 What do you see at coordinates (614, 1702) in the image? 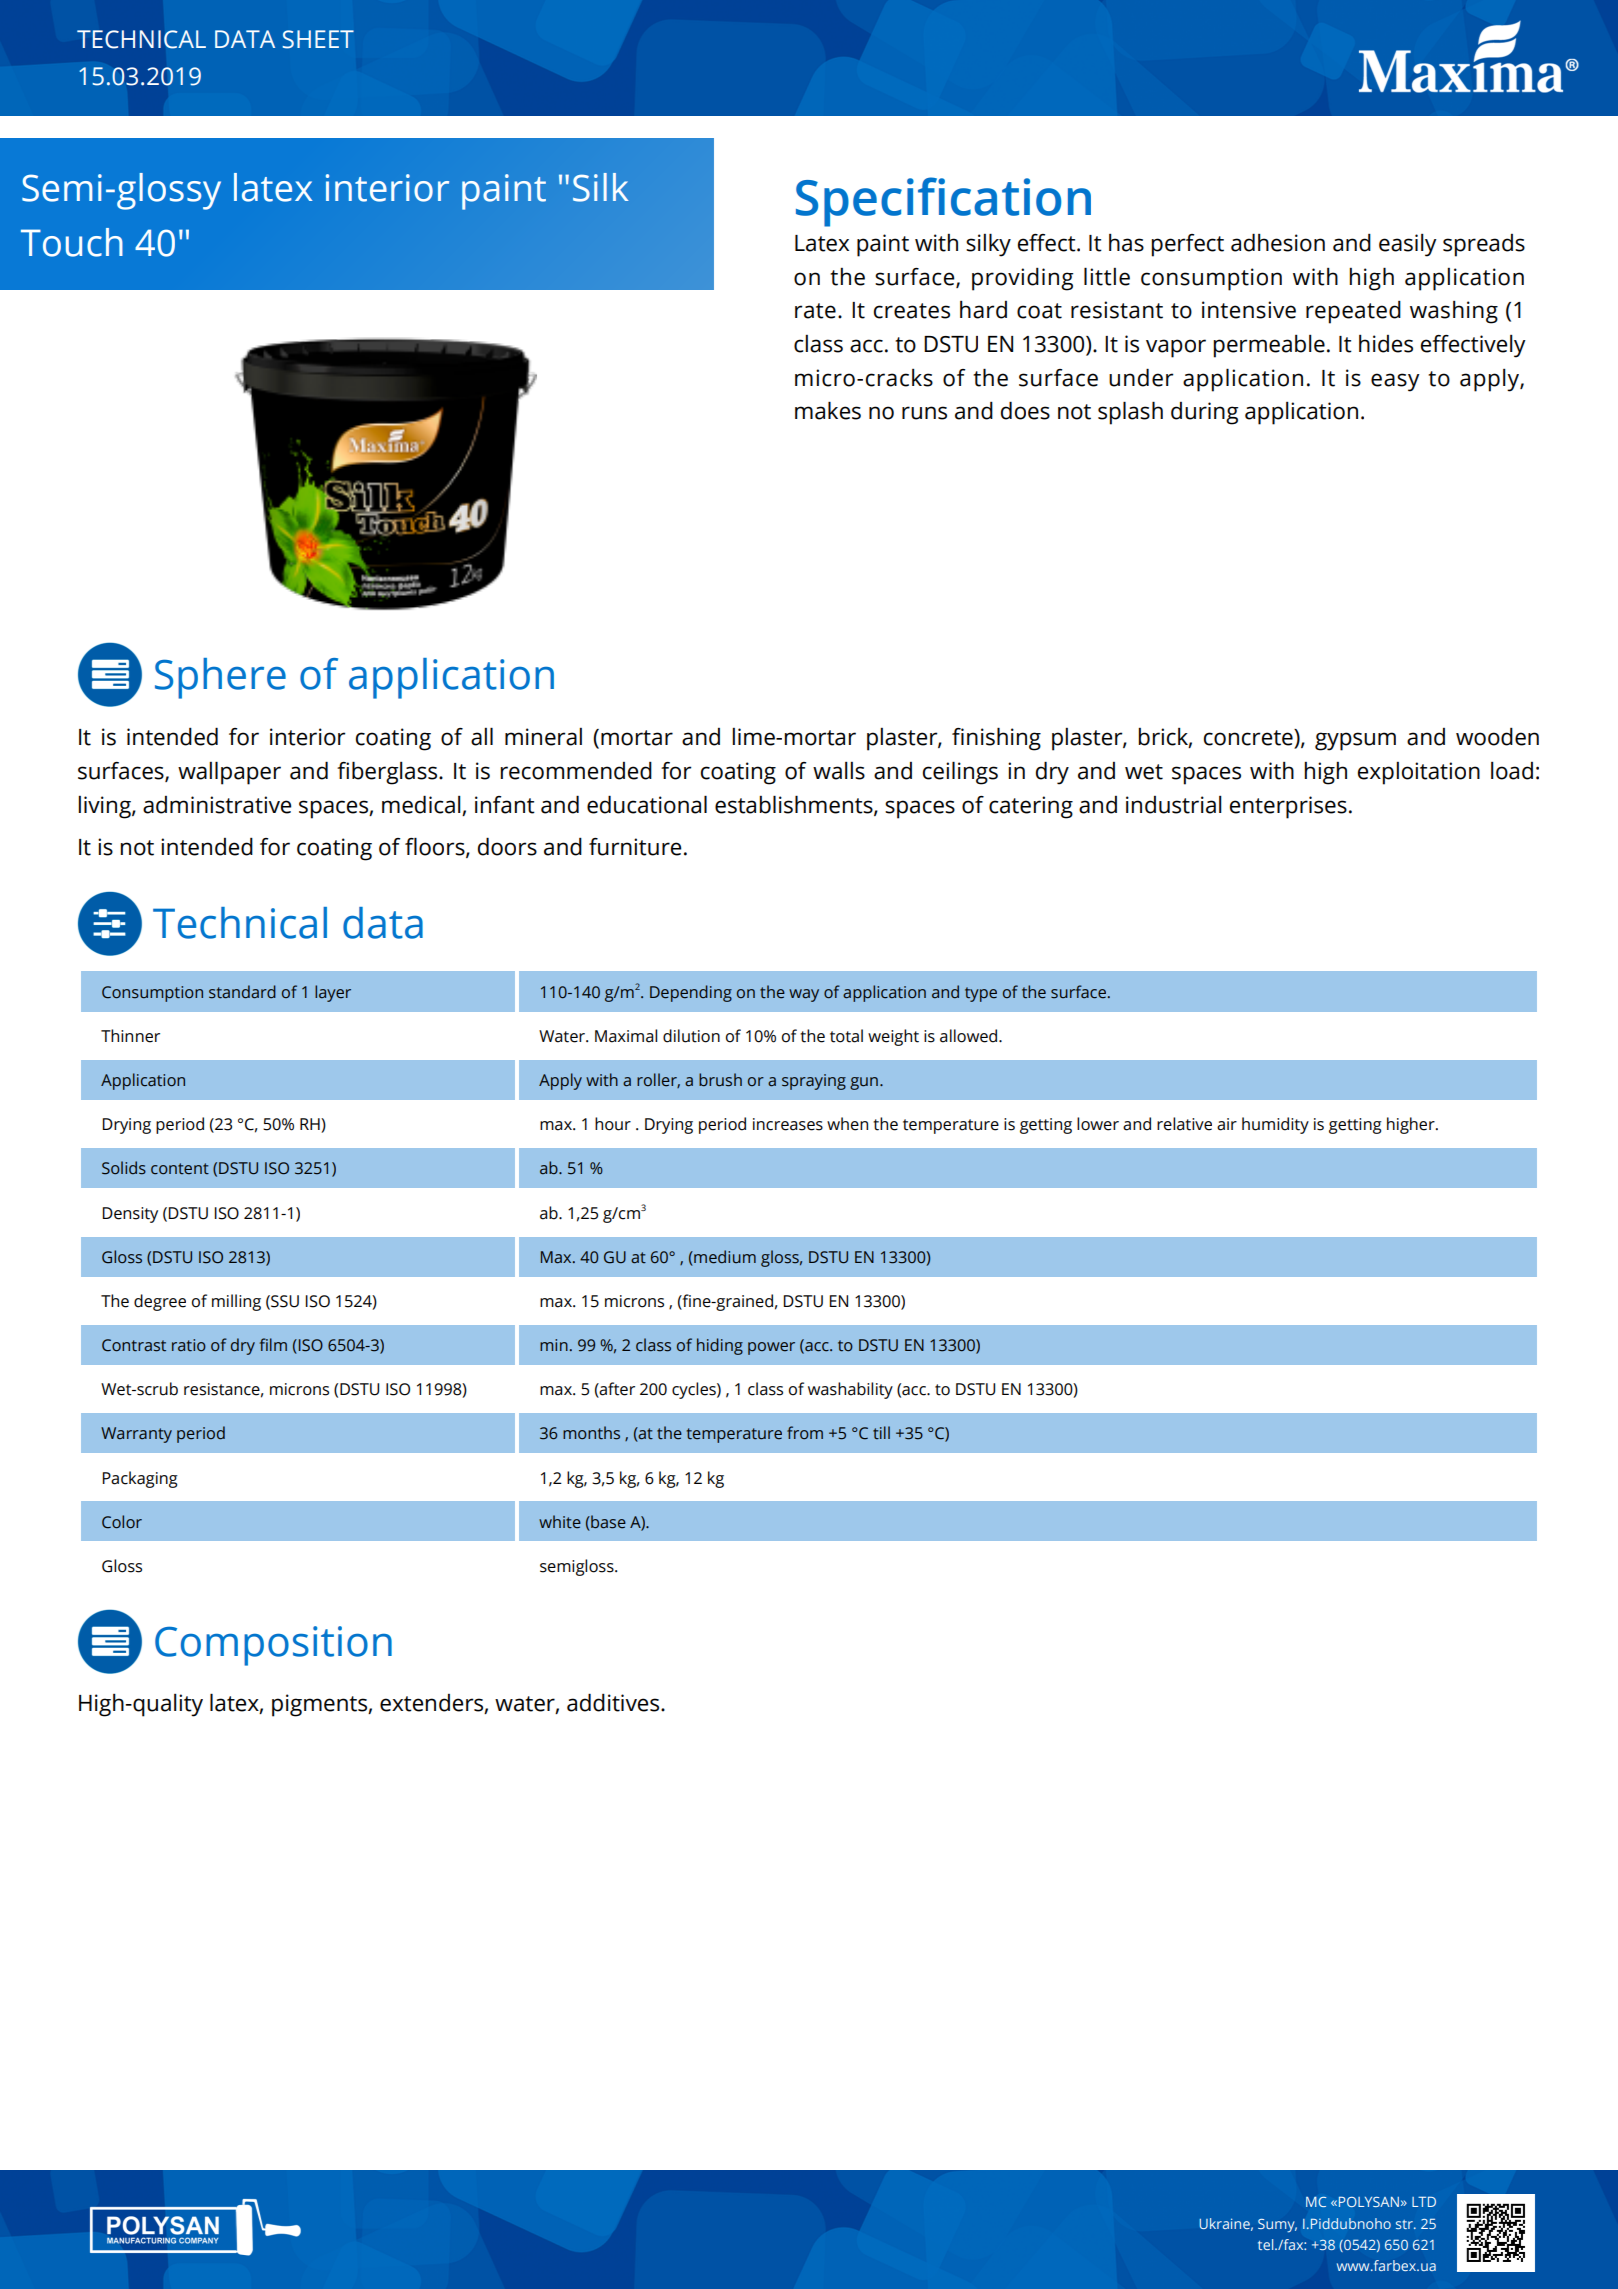
I see `additives` at bounding box center [614, 1702].
